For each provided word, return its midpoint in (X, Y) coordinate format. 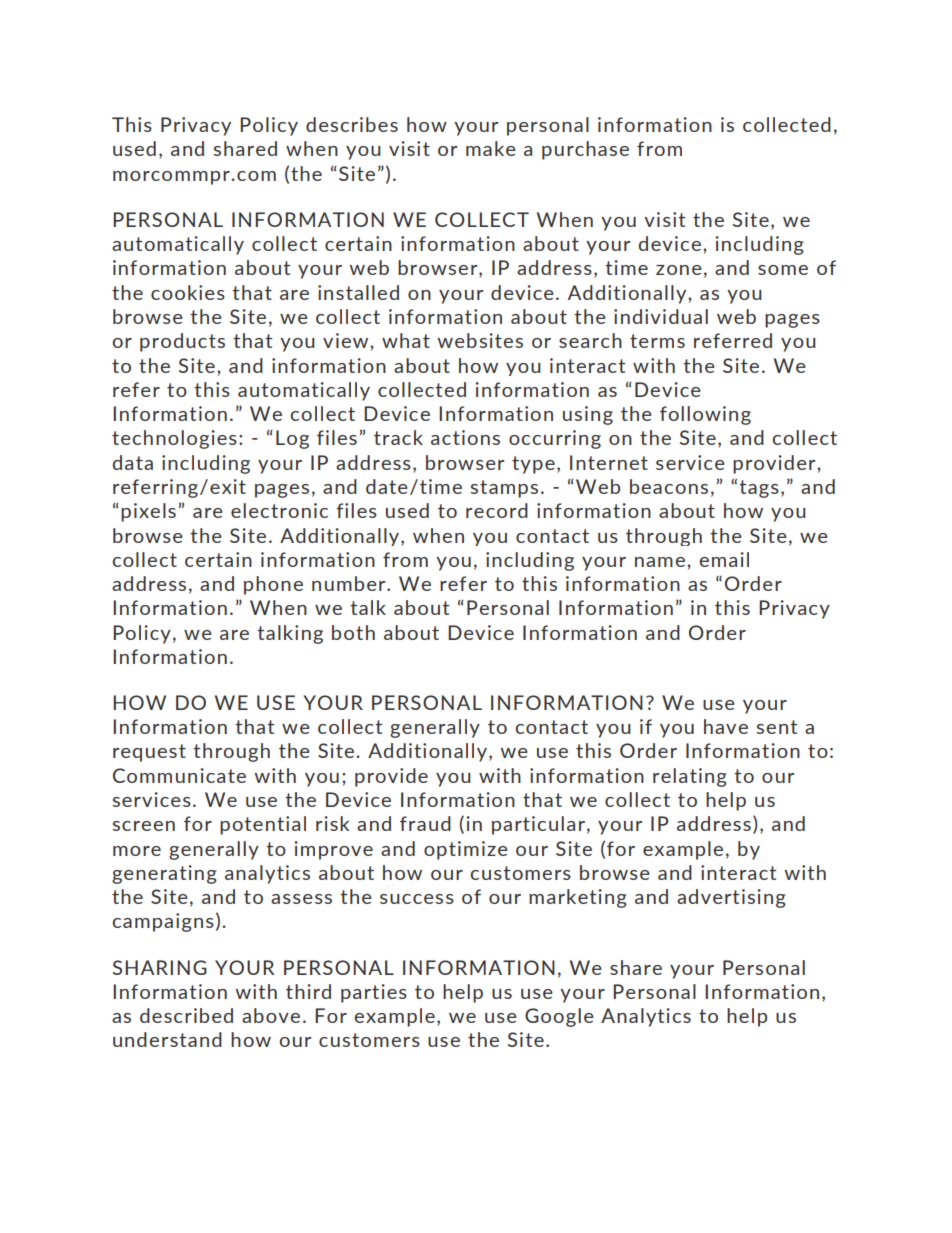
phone (273, 585)
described (186, 1015)
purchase (585, 150)
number (350, 583)
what (406, 340)
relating (690, 777)
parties (374, 993)
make (491, 148)
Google (559, 1017)
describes (352, 124)
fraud (425, 823)
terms (657, 341)
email (724, 559)
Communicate (179, 775)
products (182, 342)
